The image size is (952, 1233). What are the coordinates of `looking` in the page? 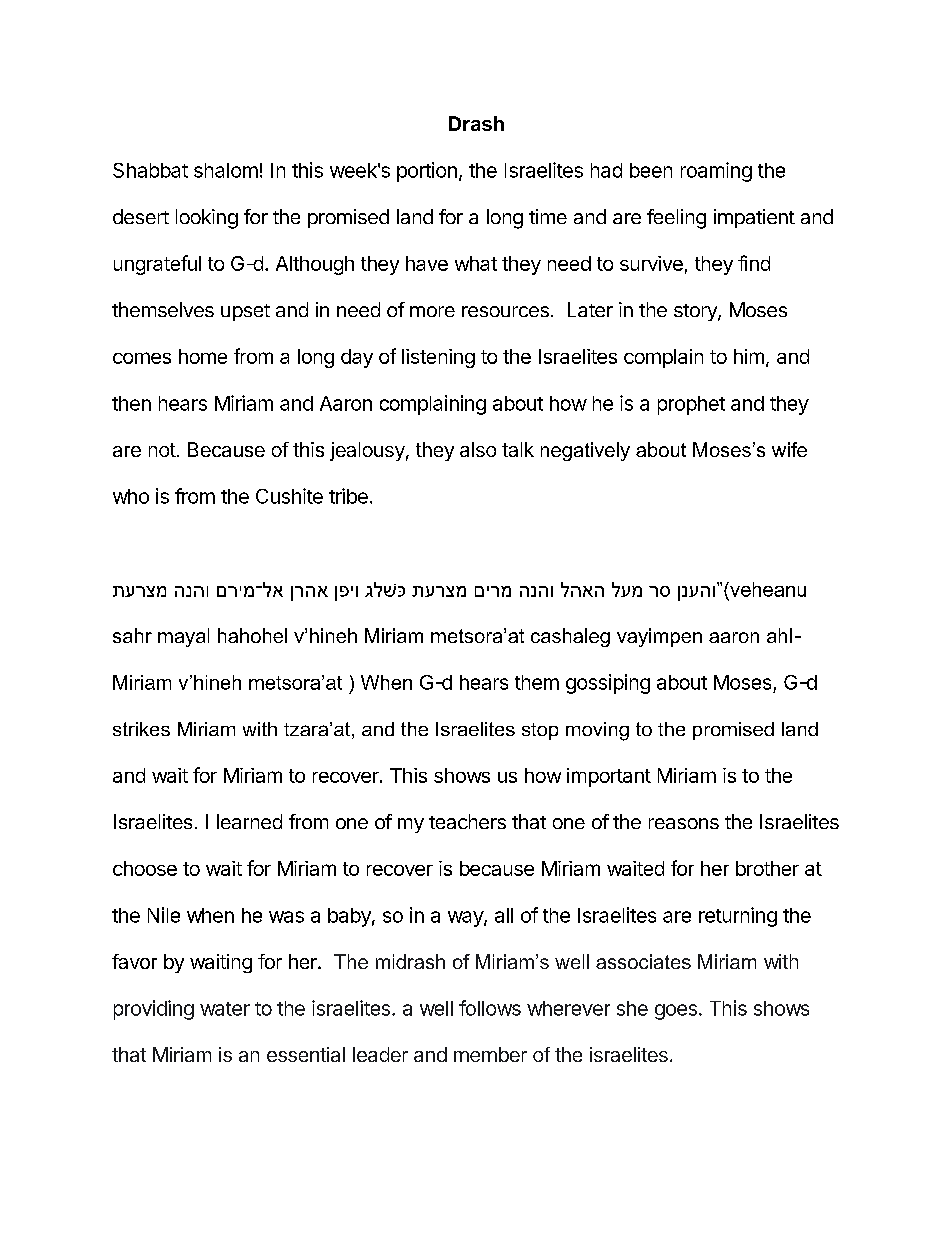 It's located at (207, 219).
